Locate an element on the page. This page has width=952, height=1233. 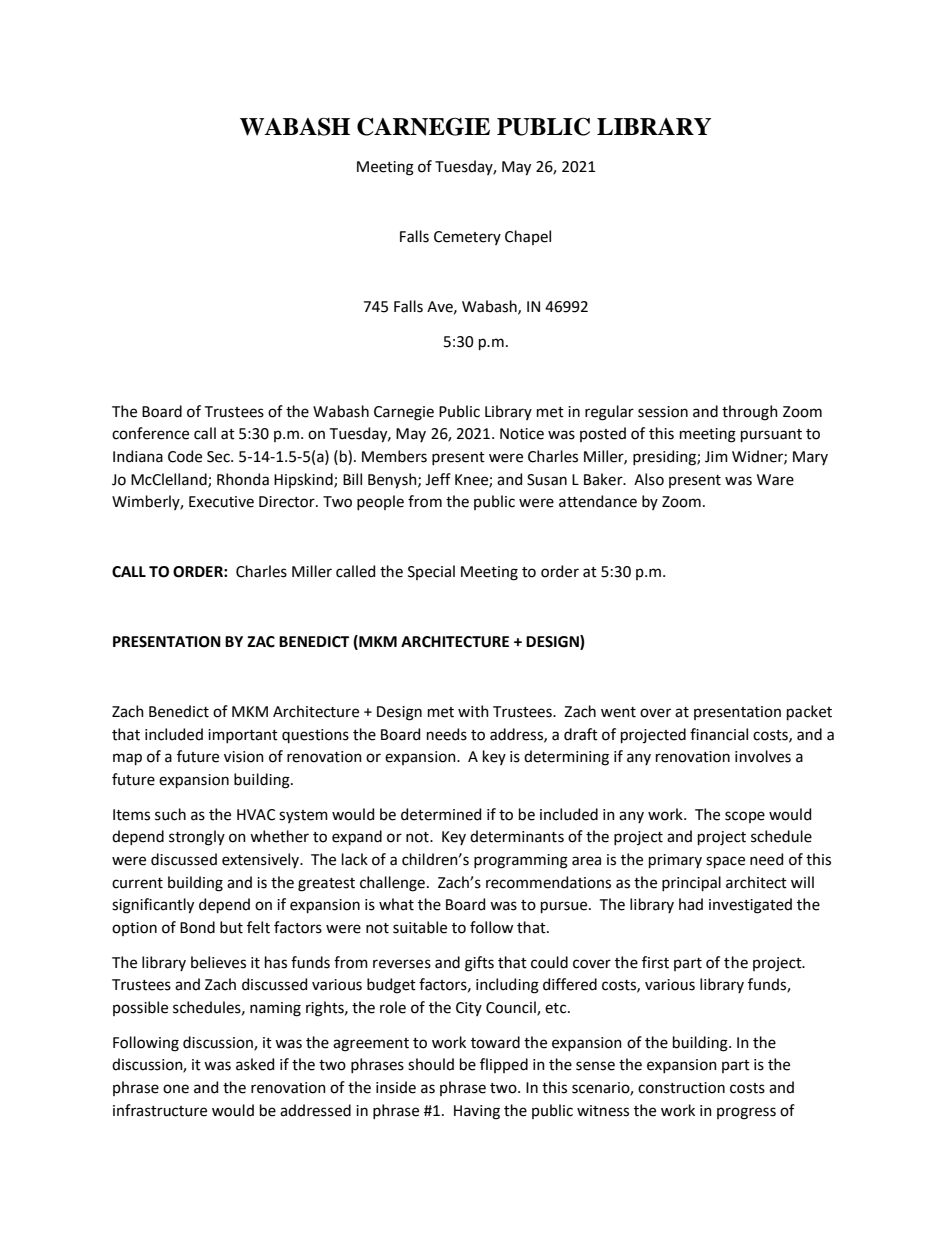
such is located at coordinates (170, 814).
